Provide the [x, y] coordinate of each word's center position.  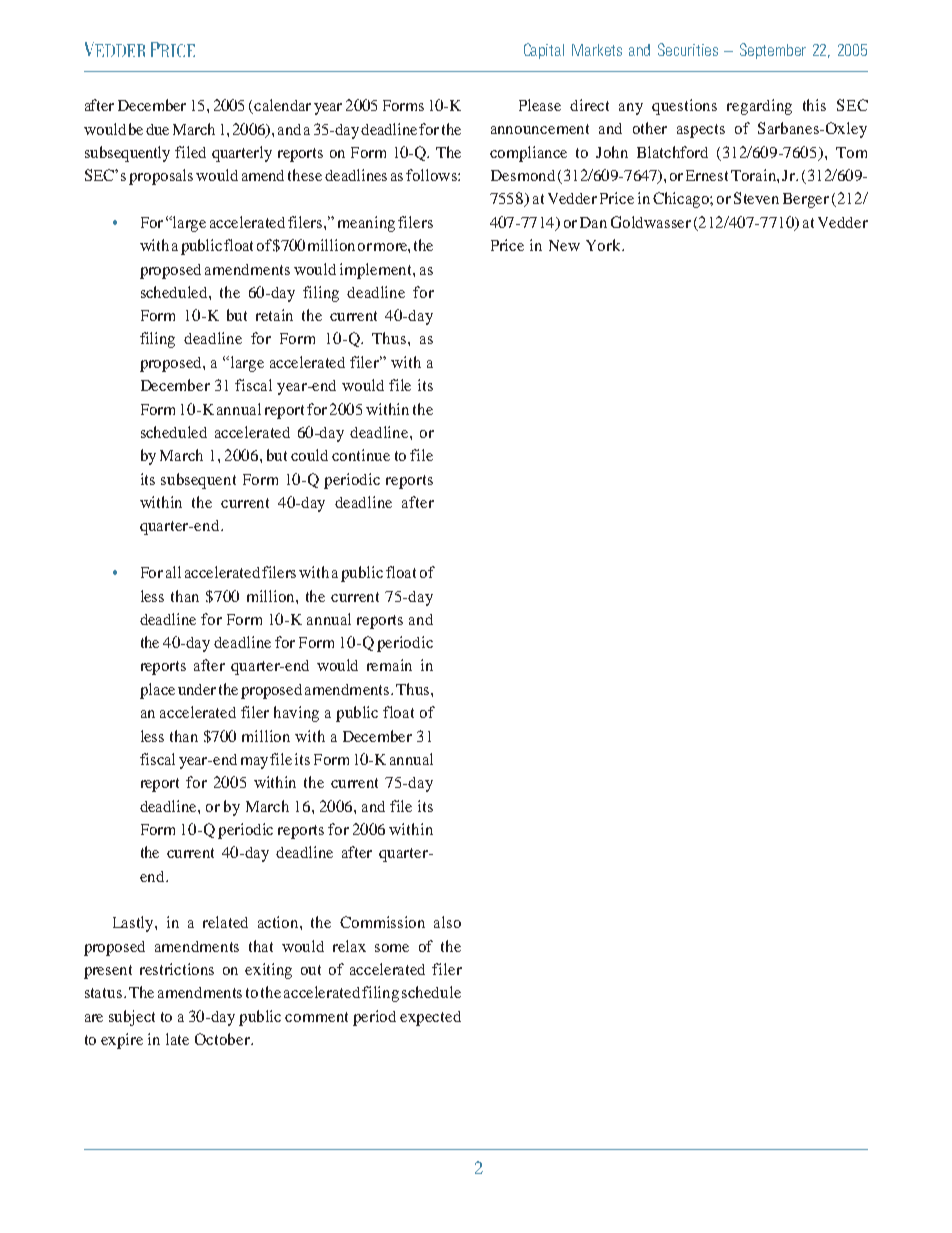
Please [540, 105]
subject [132, 1018]
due [157, 129]
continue [361, 455]
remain [389, 665]
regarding [759, 107]
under [197, 689]
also [447, 922]
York [605, 245]
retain [274, 315]
